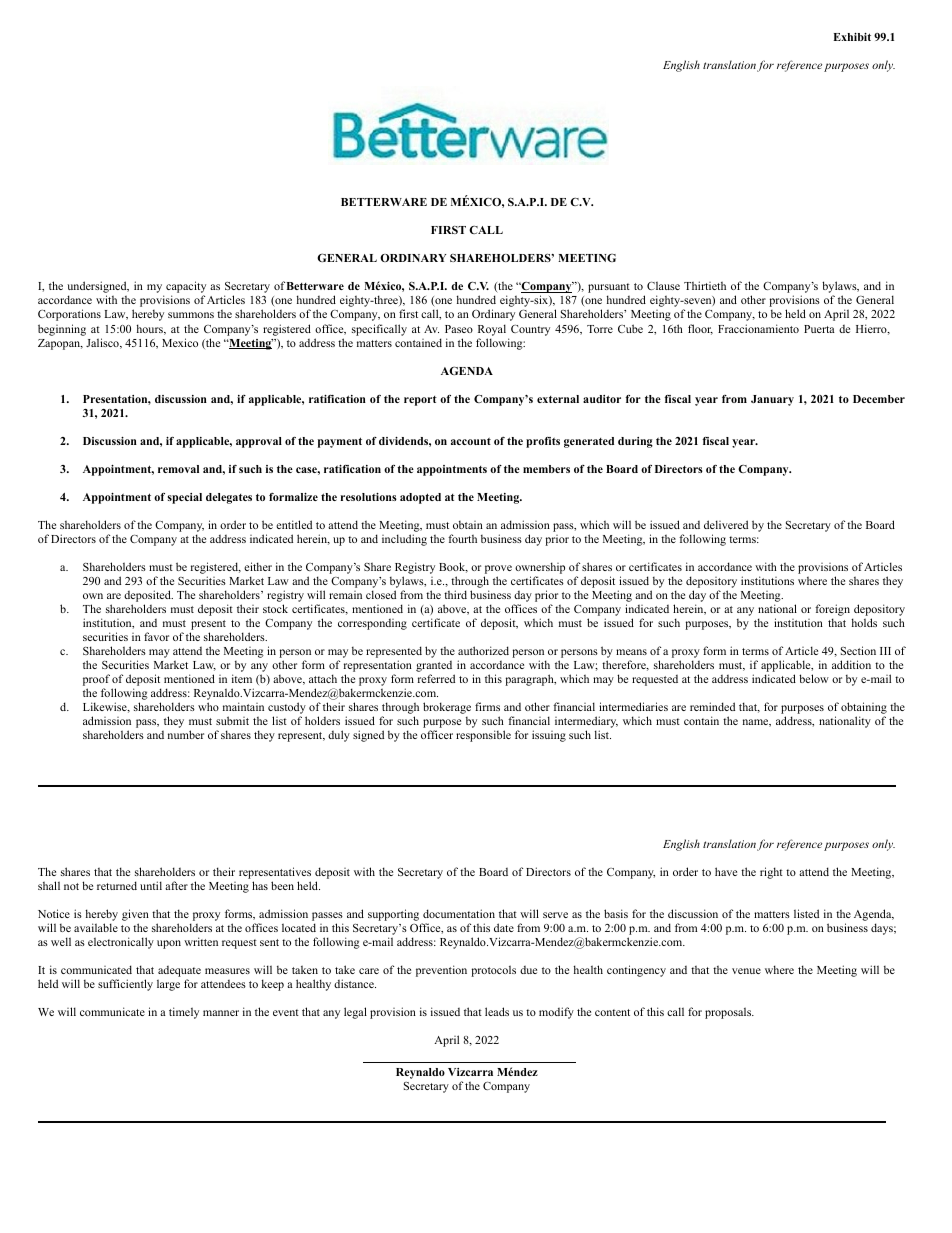 The width and height of the screenshot is (952, 1233). Describe the element at coordinates (191, 315) in the screenshot. I see `summons` at that location.
